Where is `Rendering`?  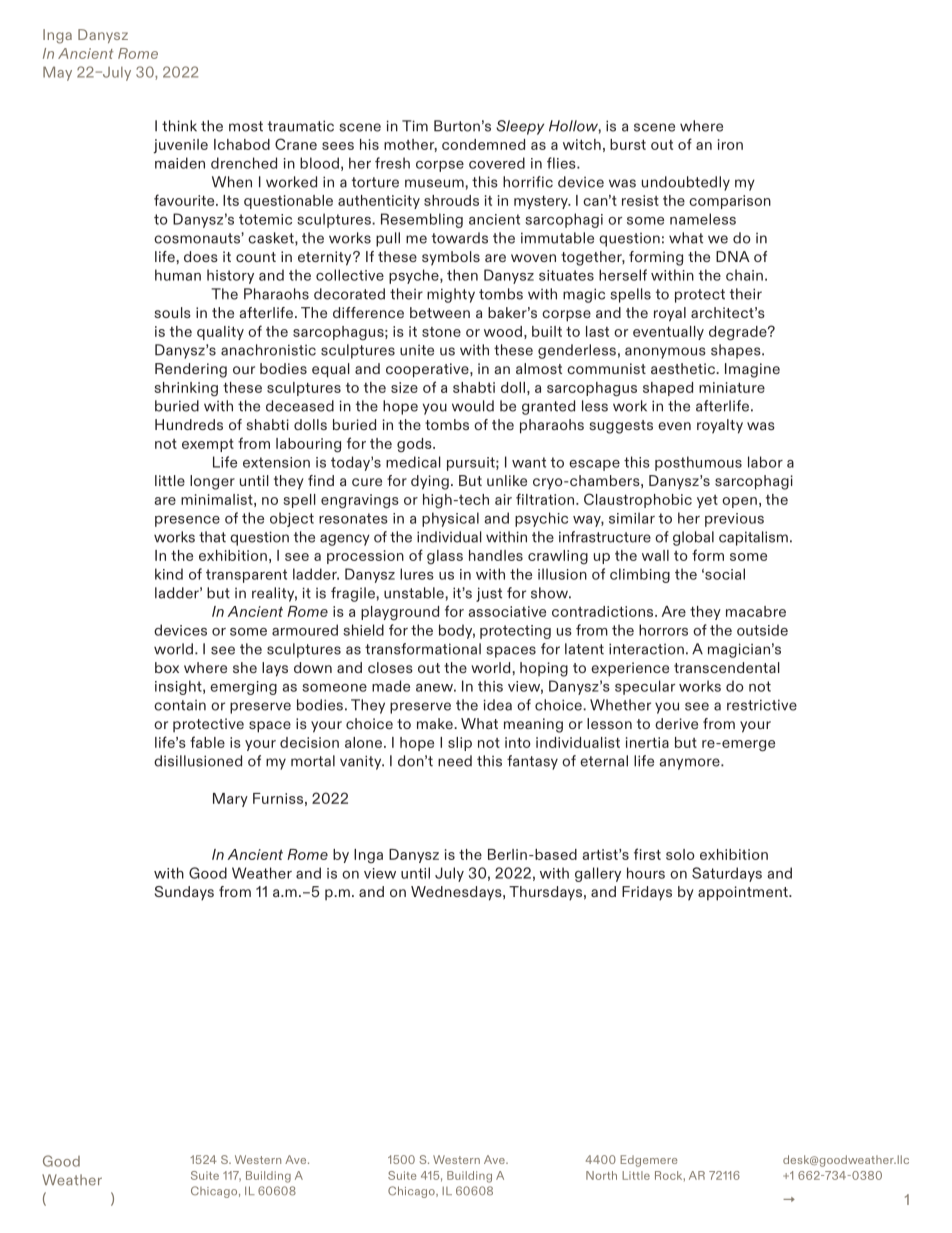 Rendering is located at coordinates (191, 370).
